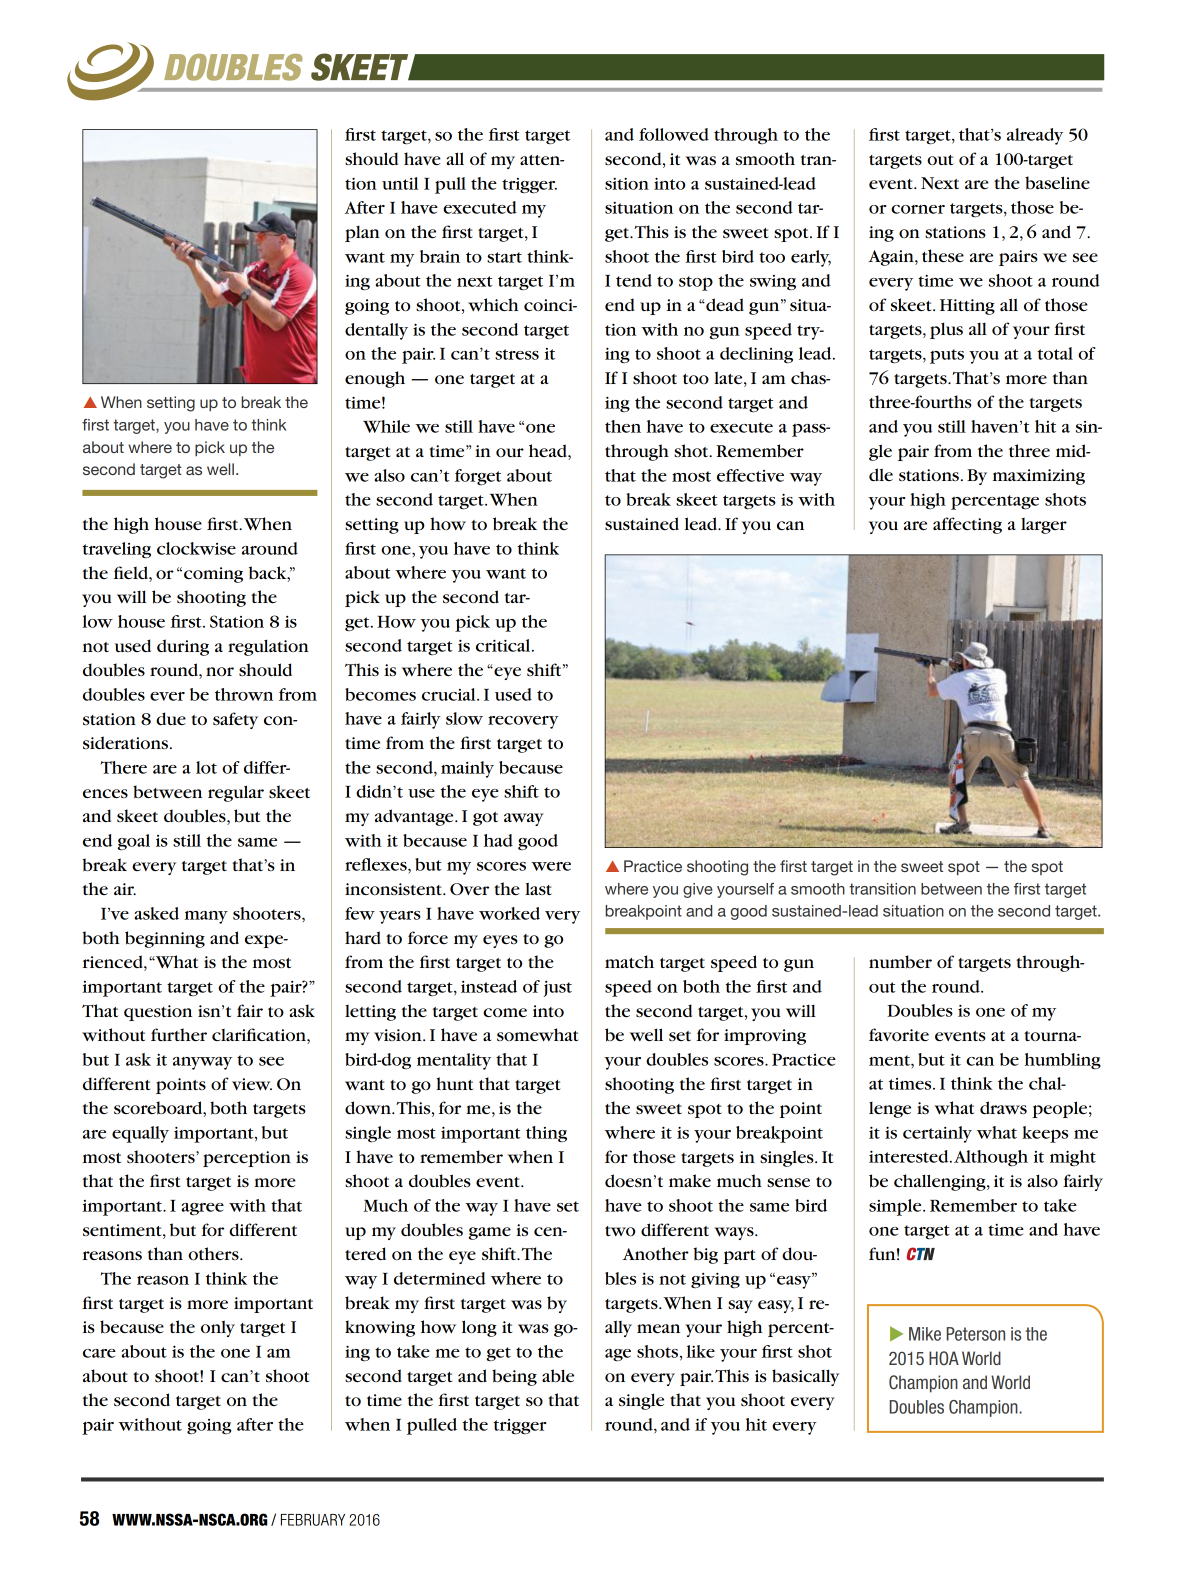 This page has width=1186, height=1570. I want to click on certainly, so click(937, 1134).
